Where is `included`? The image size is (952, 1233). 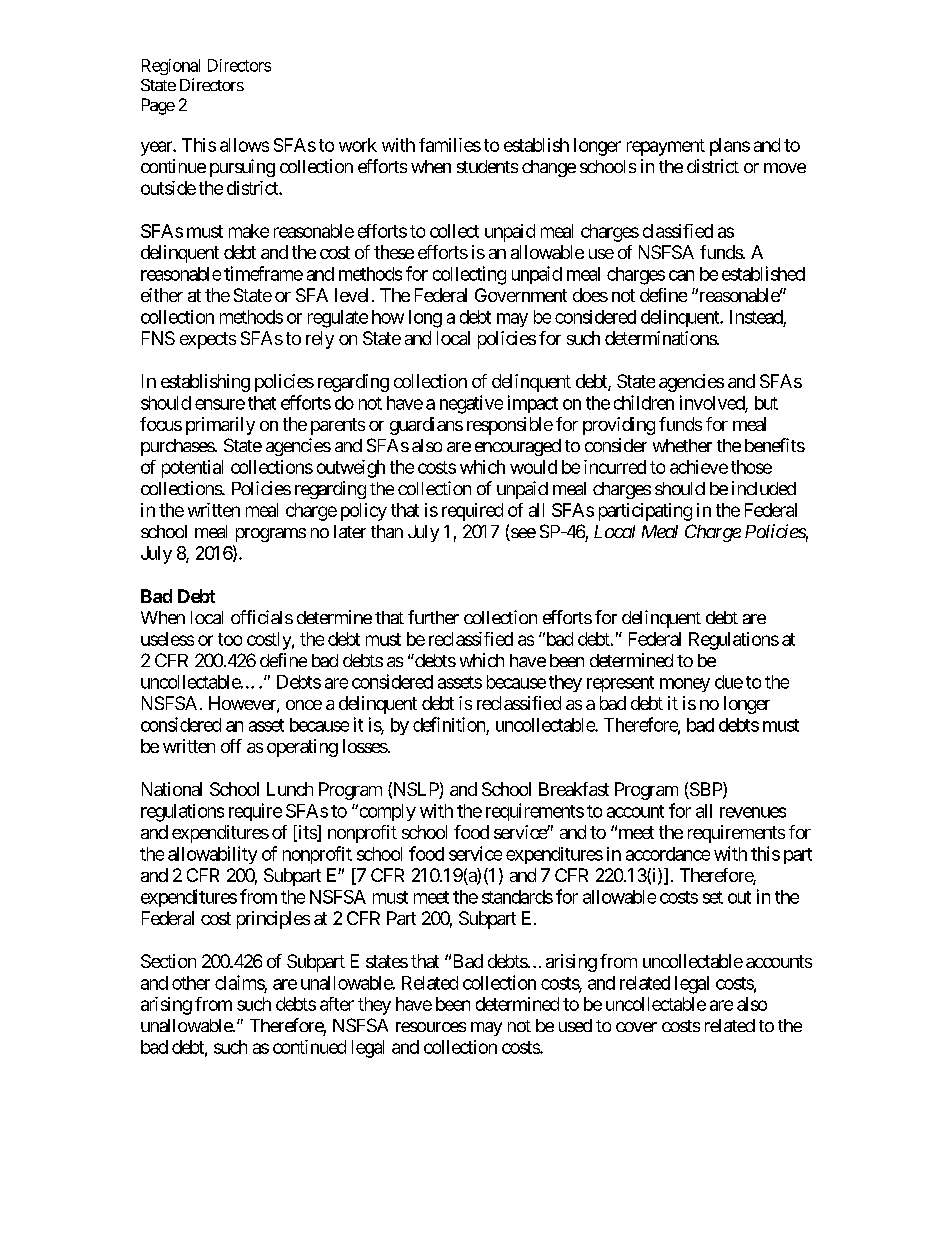 included is located at coordinates (764, 488).
